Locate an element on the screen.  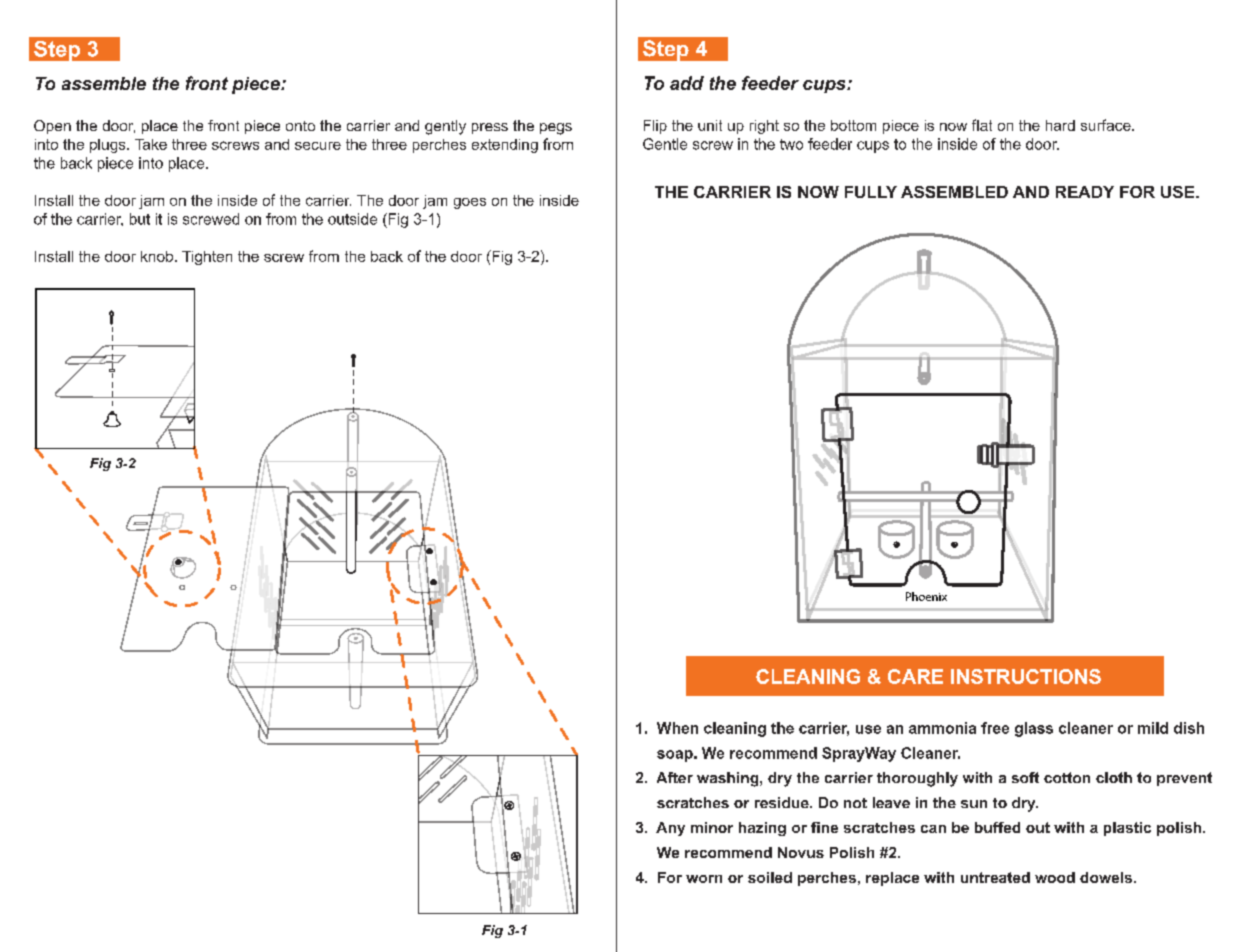
Tighten is located at coordinates (207, 258).
